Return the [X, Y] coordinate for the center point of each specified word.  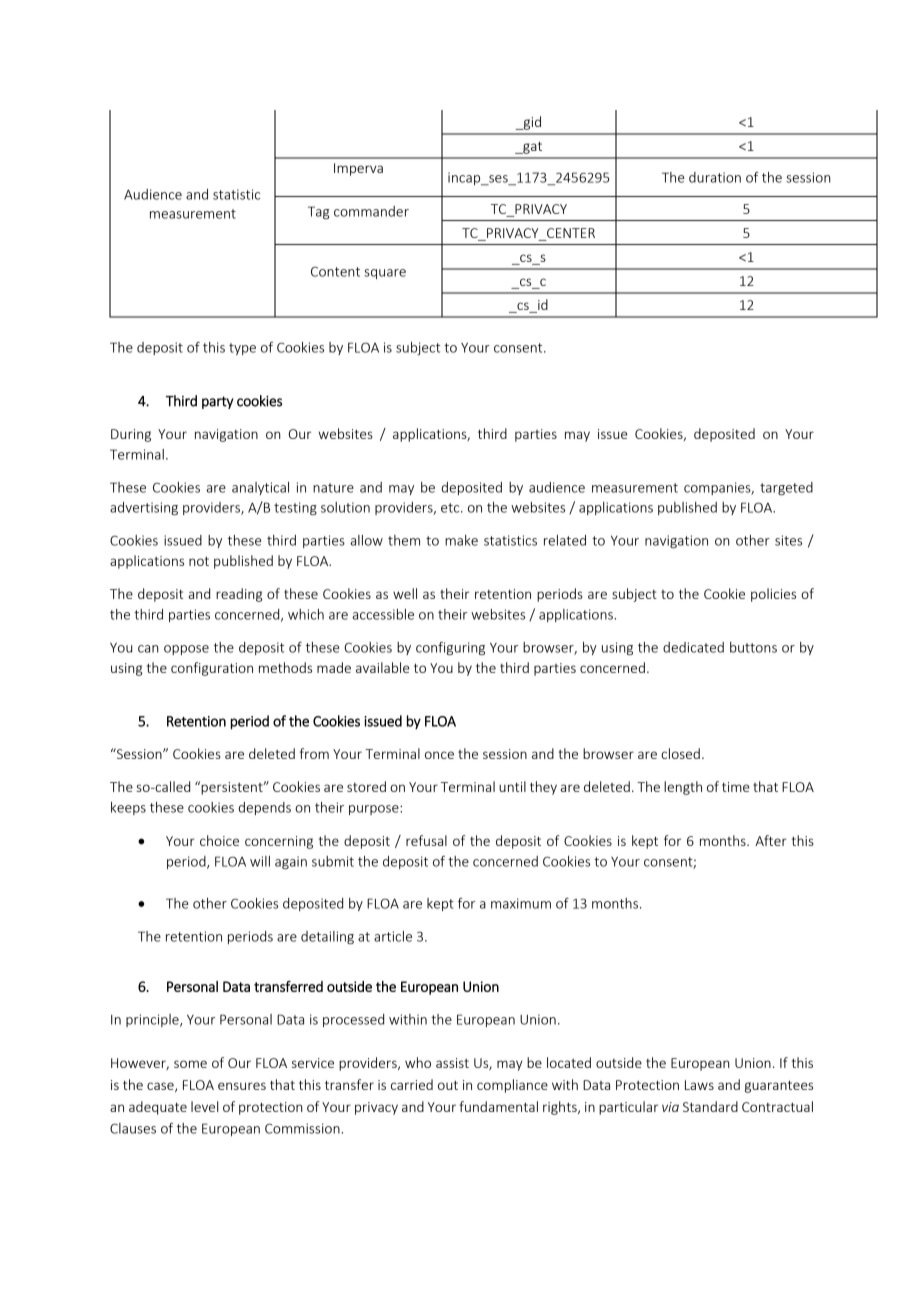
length [683, 788]
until [512, 786]
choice [219, 840]
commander [371, 211]
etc [451, 508]
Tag [318, 212]
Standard [710, 1106]
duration [715, 177]
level [205, 1106]
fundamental [498, 1106]
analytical [260, 488]
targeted [786, 488]
